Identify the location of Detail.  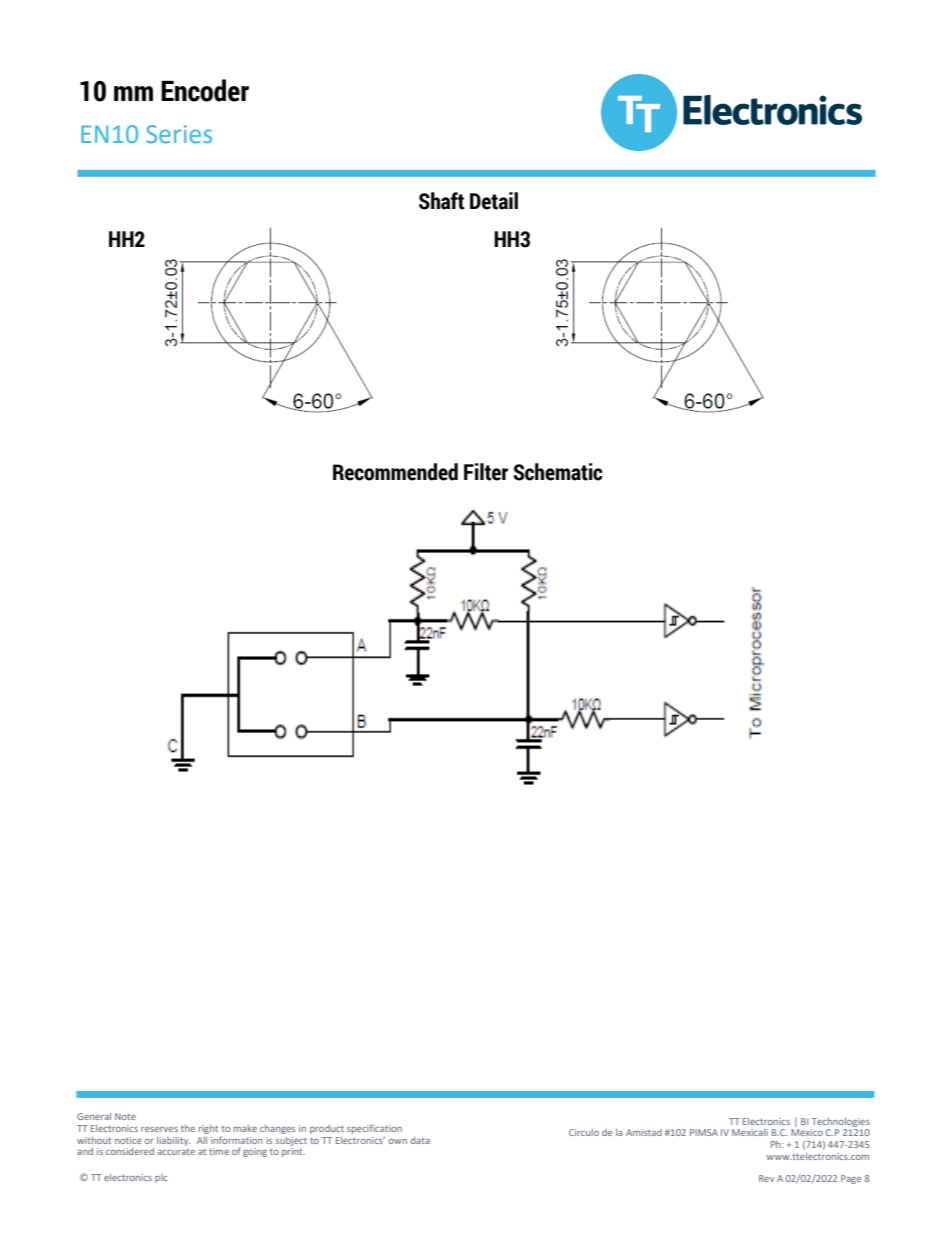
(494, 201).
